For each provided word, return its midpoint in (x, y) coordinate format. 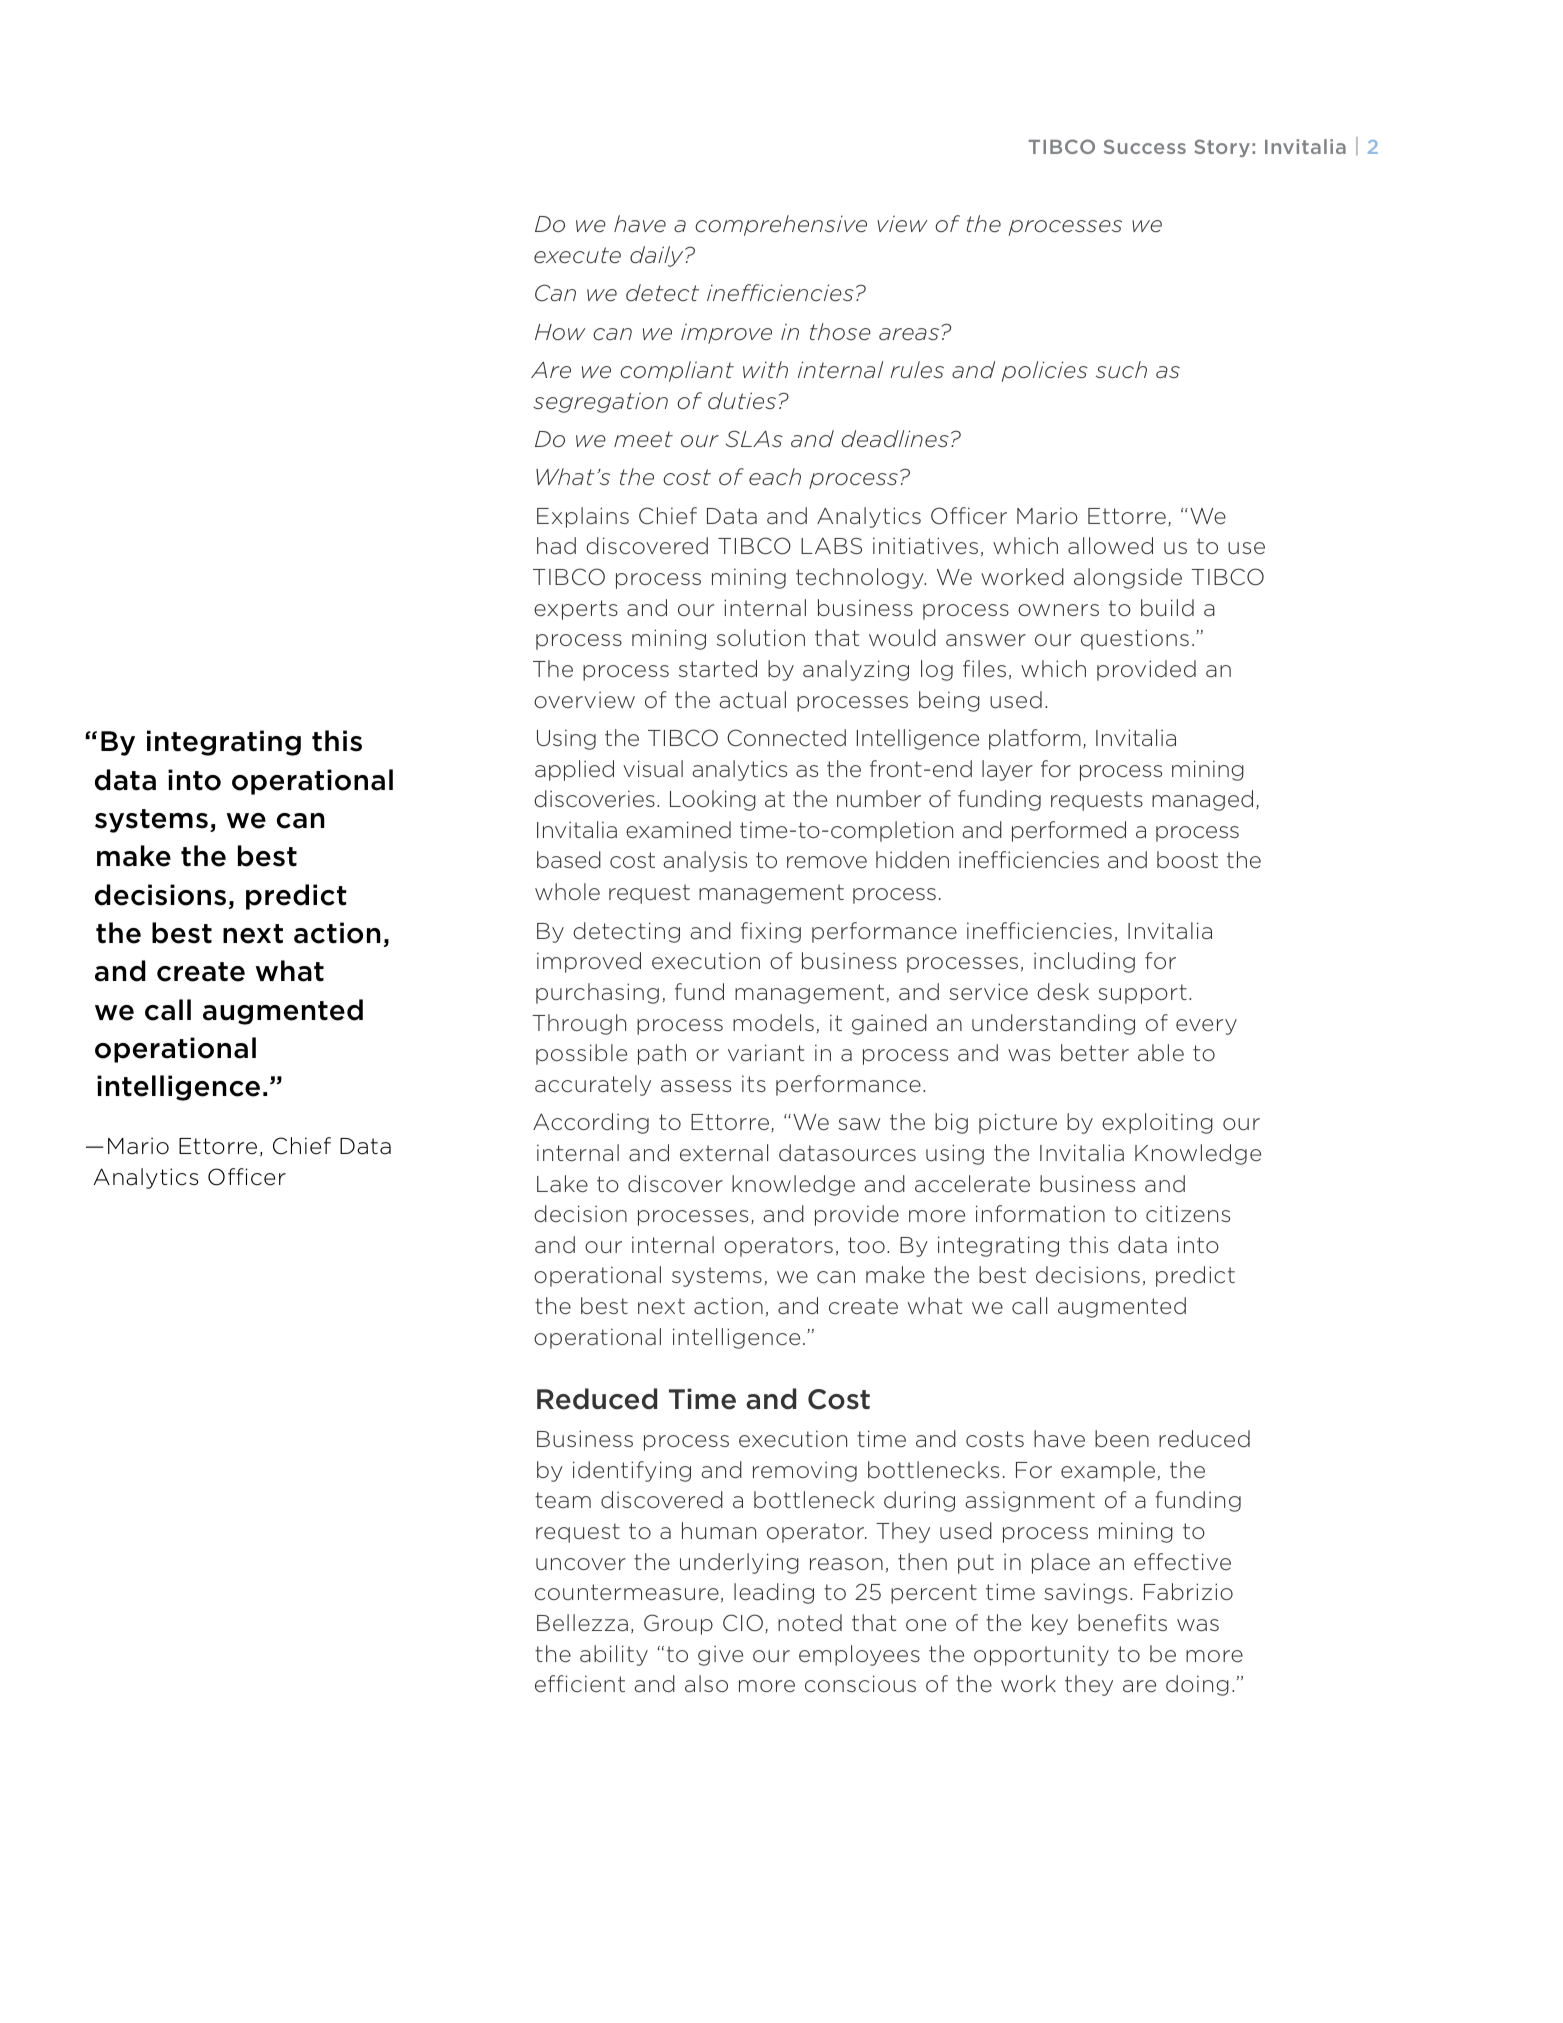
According (591, 1123)
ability (614, 1655)
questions (1135, 639)
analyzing (856, 670)
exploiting (1157, 1123)
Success (1145, 146)
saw (859, 1124)
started (718, 669)
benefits (1122, 1623)
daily (658, 256)
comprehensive (781, 225)
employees (859, 1655)
